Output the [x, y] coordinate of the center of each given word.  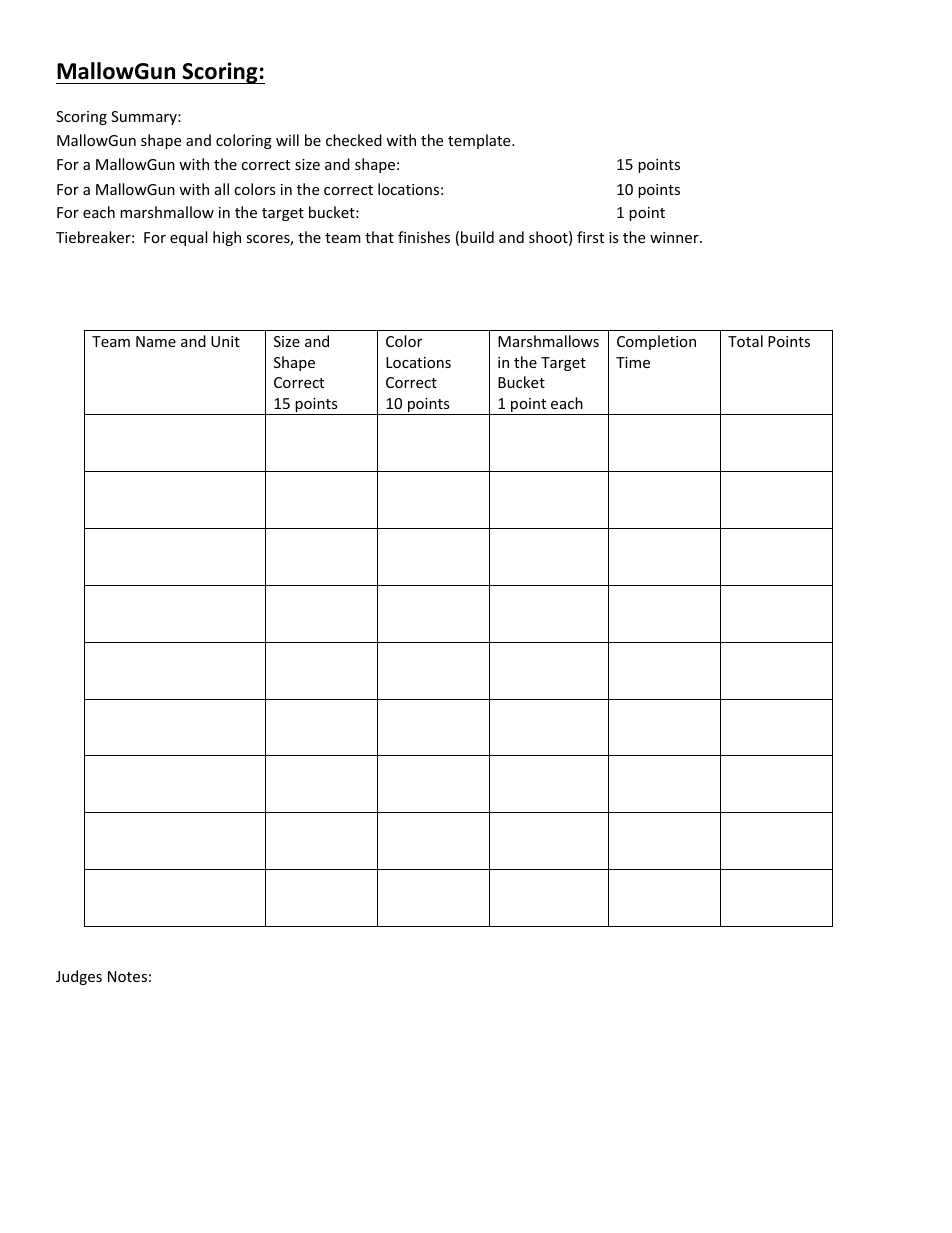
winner [675, 237]
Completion [656, 342]
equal [188, 238]
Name [156, 341]
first [590, 237]
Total [745, 341]
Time [633, 362]
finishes [424, 237]
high [227, 238]
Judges [79, 977]
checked [354, 140]
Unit [225, 341]
